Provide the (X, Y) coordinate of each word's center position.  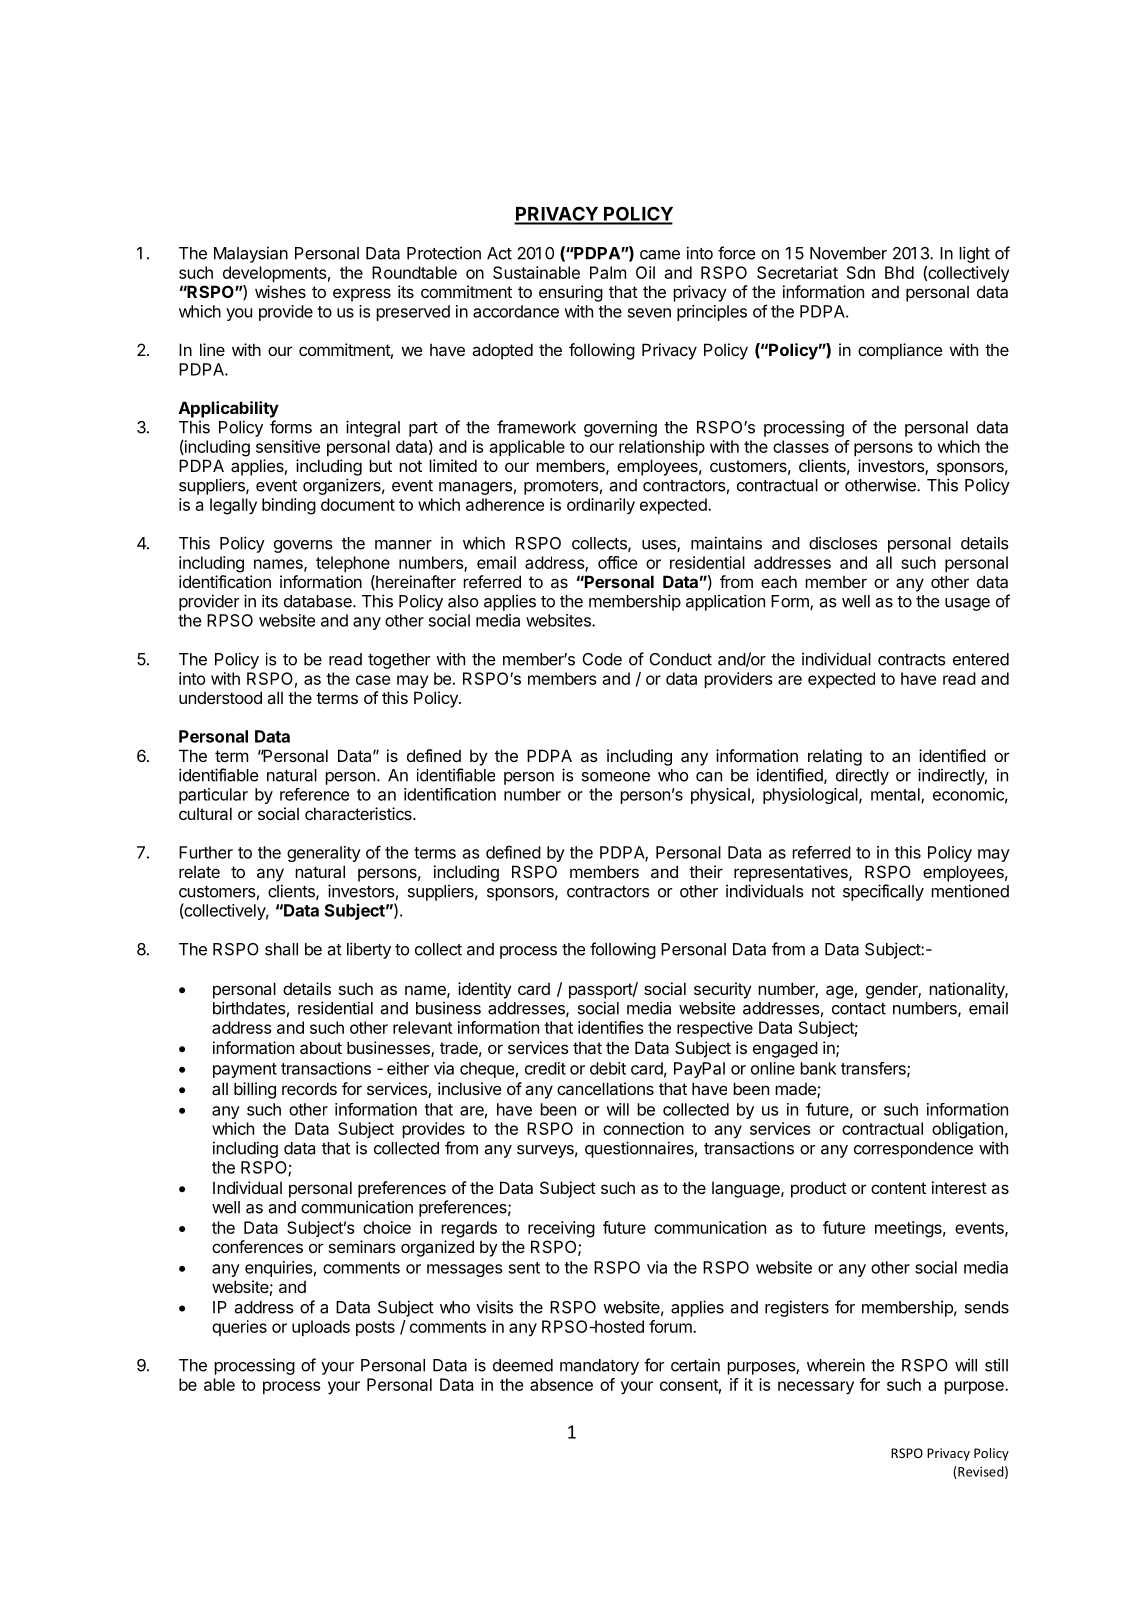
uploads (321, 1328)
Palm (608, 272)
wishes (280, 291)
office (617, 562)
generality (324, 854)
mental (896, 795)
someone (616, 777)
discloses (843, 543)
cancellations (605, 1088)
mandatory (599, 1367)
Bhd (899, 272)
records (309, 1088)
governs (303, 546)
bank (818, 1068)
